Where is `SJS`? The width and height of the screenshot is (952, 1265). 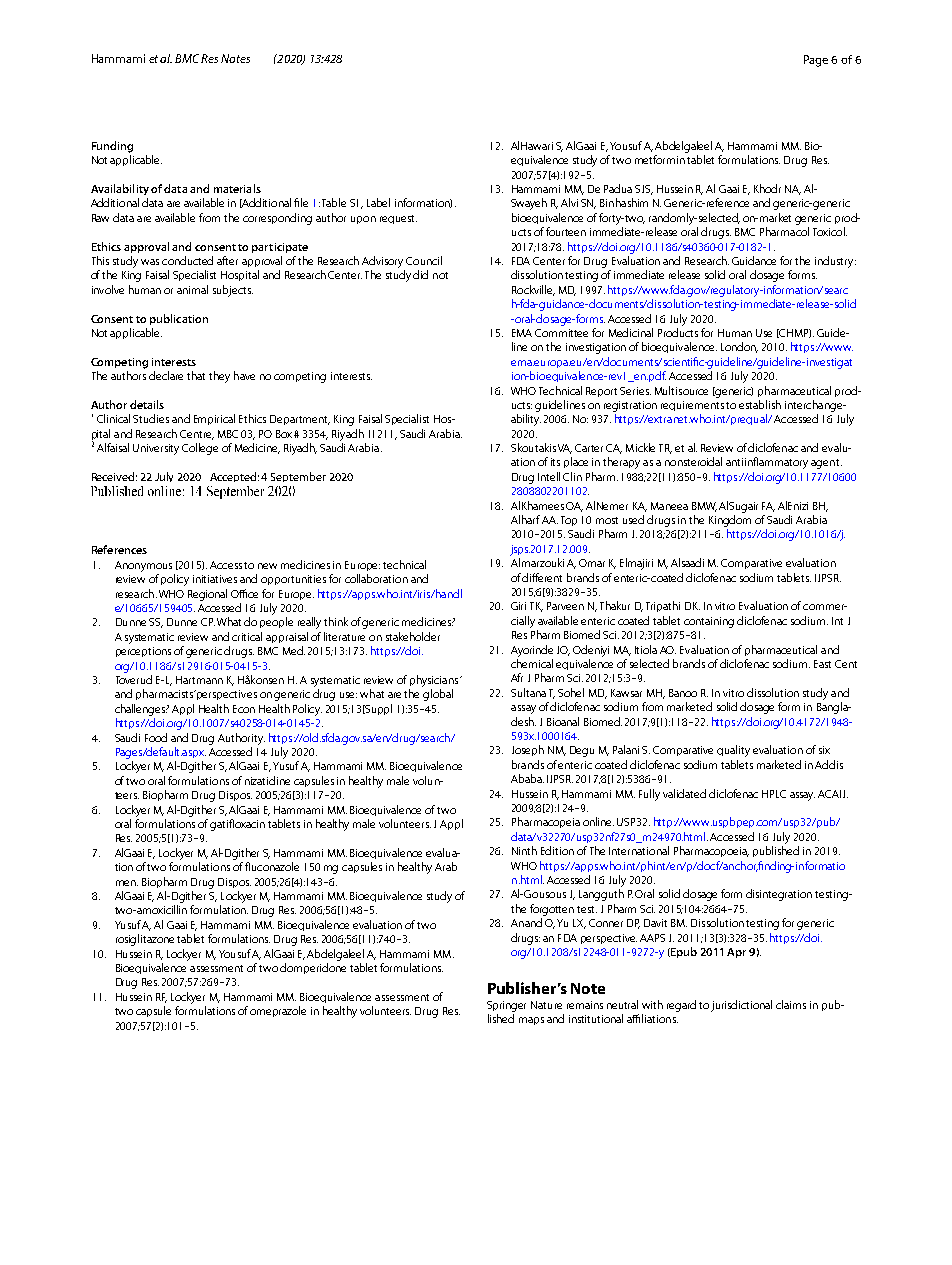
SJS is located at coordinates (644, 190).
